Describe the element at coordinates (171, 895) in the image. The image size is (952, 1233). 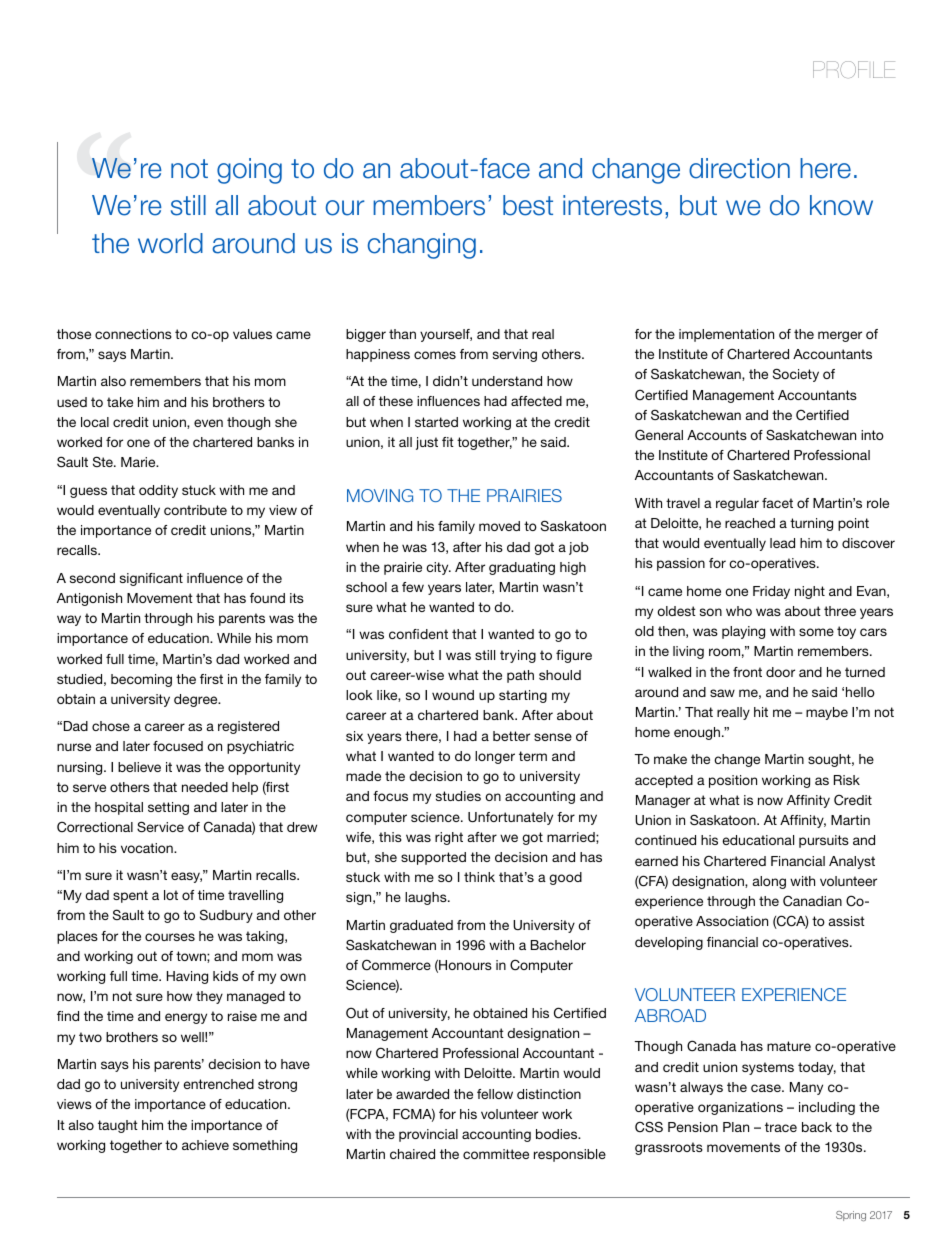
I see `lot` at that location.
